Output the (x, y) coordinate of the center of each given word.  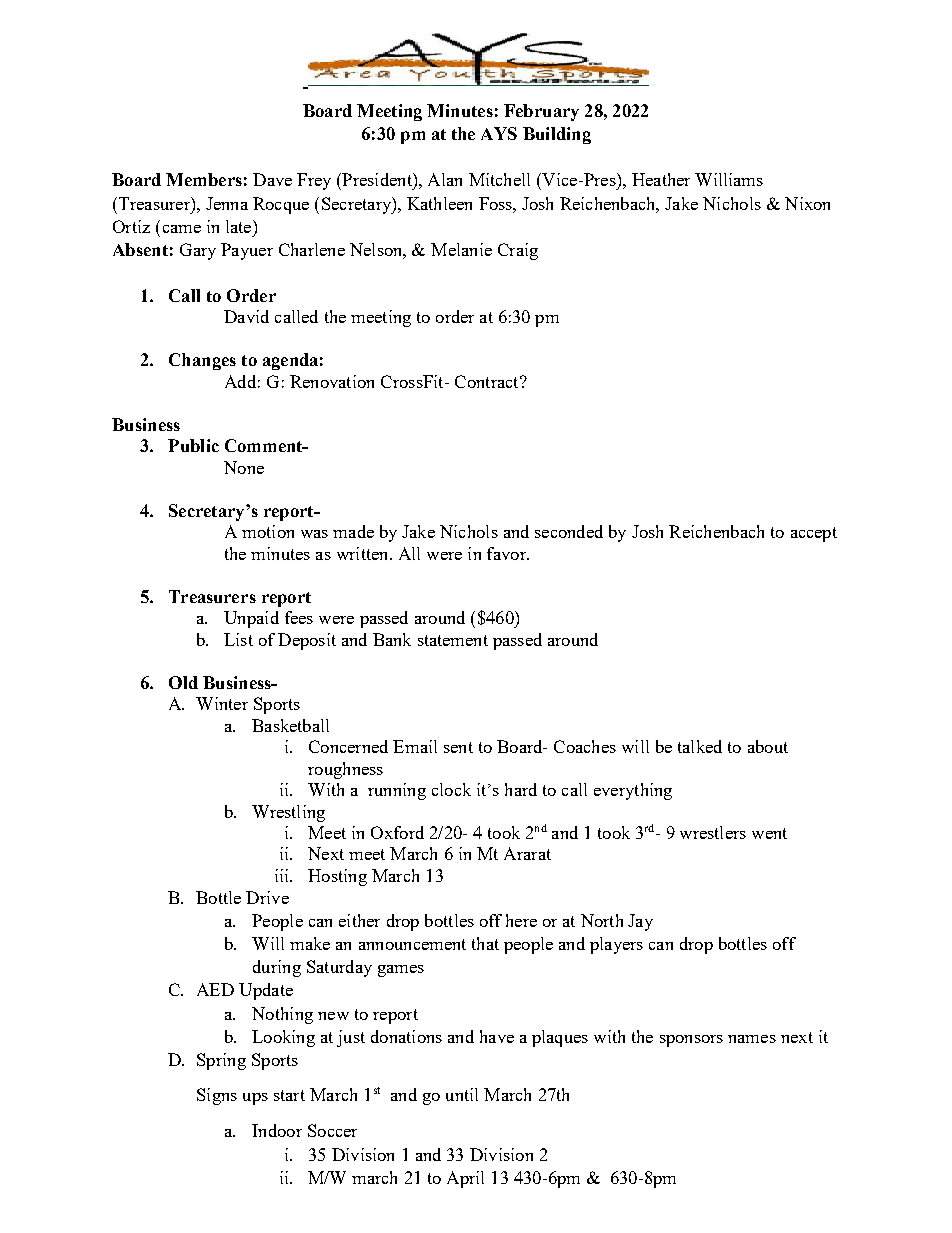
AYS (499, 133)
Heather (661, 179)
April (465, 1179)
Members (204, 179)
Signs (217, 1096)
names (752, 1039)
